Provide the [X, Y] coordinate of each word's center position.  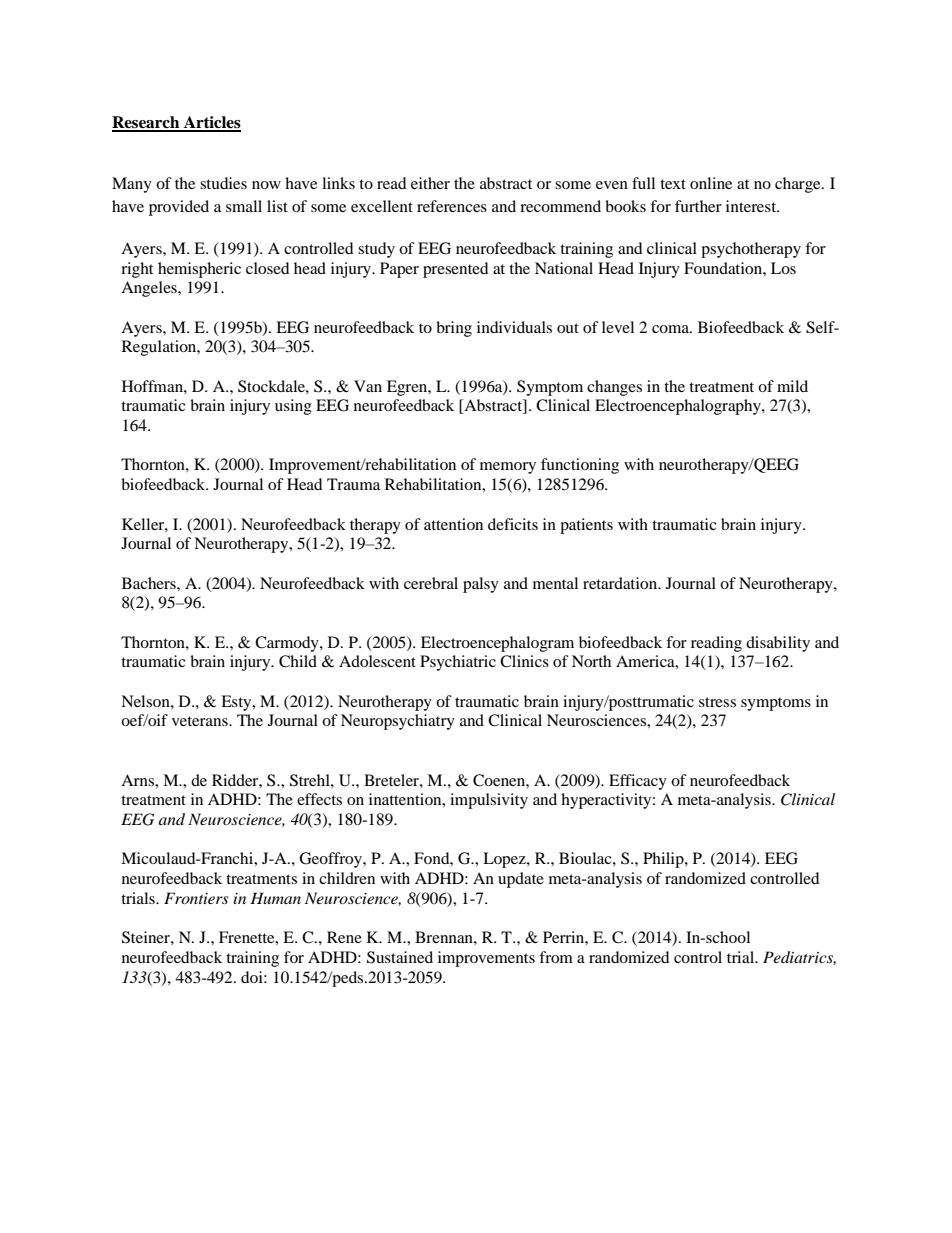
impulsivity [489, 801]
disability [778, 644]
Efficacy [638, 782]
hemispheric [199, 270]
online [711, 183]
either [430, 183]
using [293, 407]
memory [508, 468]
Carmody [288, 644]
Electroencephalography [679, 407]
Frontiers [196, 898]
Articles [211, 123]
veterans [201, 721]
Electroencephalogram [497, 644]
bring [454, 329]
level [618, 327]
